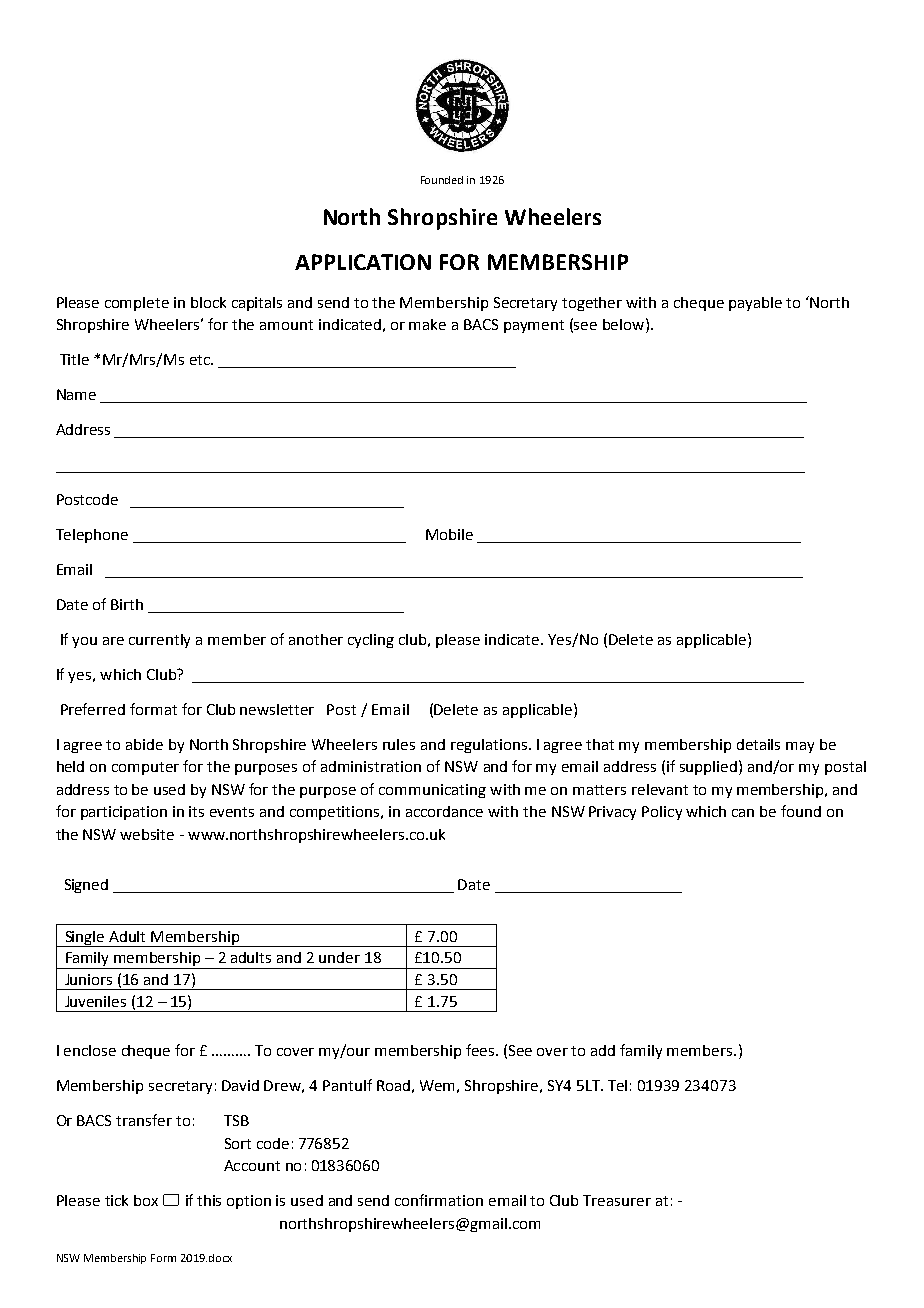 The width and height of the screenshot is (924, 1308). I want to click on rules, so click(399, 744).
